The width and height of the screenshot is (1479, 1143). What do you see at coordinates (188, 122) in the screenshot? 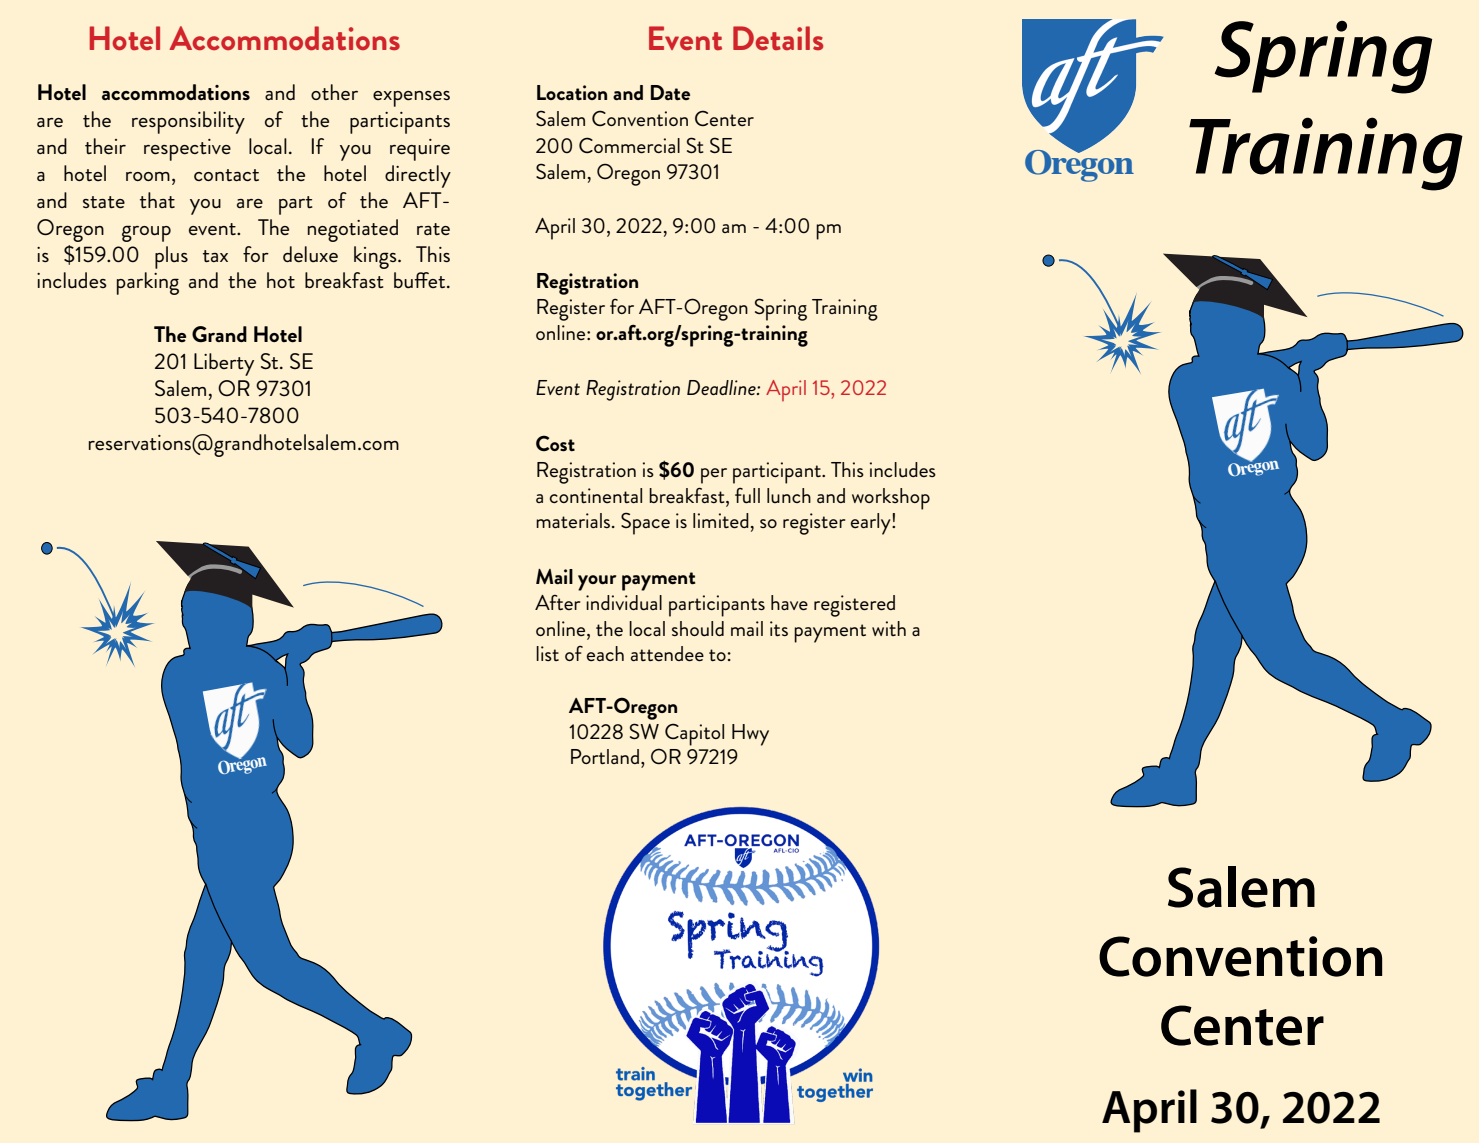
I see `responsibility` at bounding box center [188, 122].
